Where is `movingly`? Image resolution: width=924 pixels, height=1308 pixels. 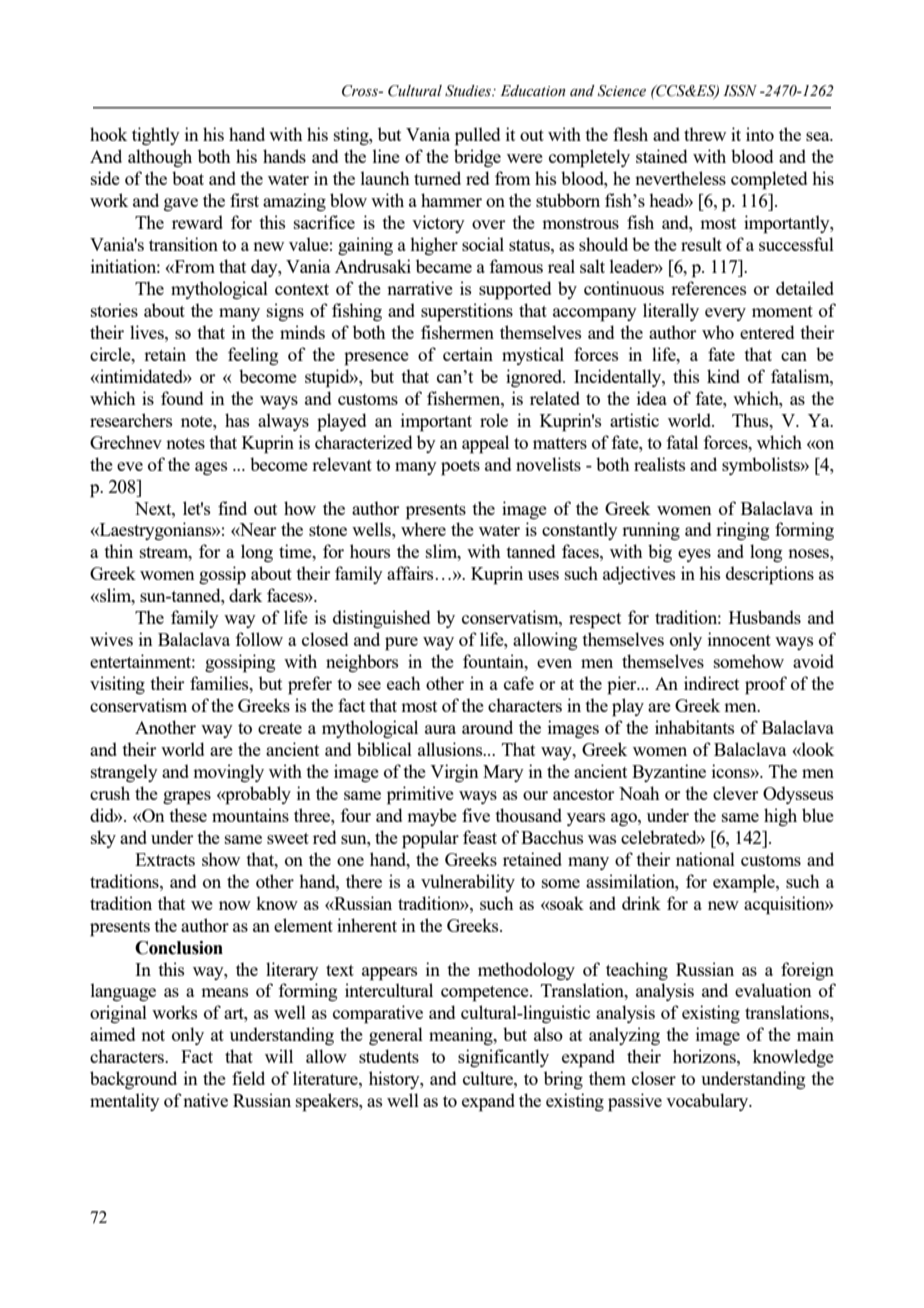
movingly is located at coordinates (228, 773).
